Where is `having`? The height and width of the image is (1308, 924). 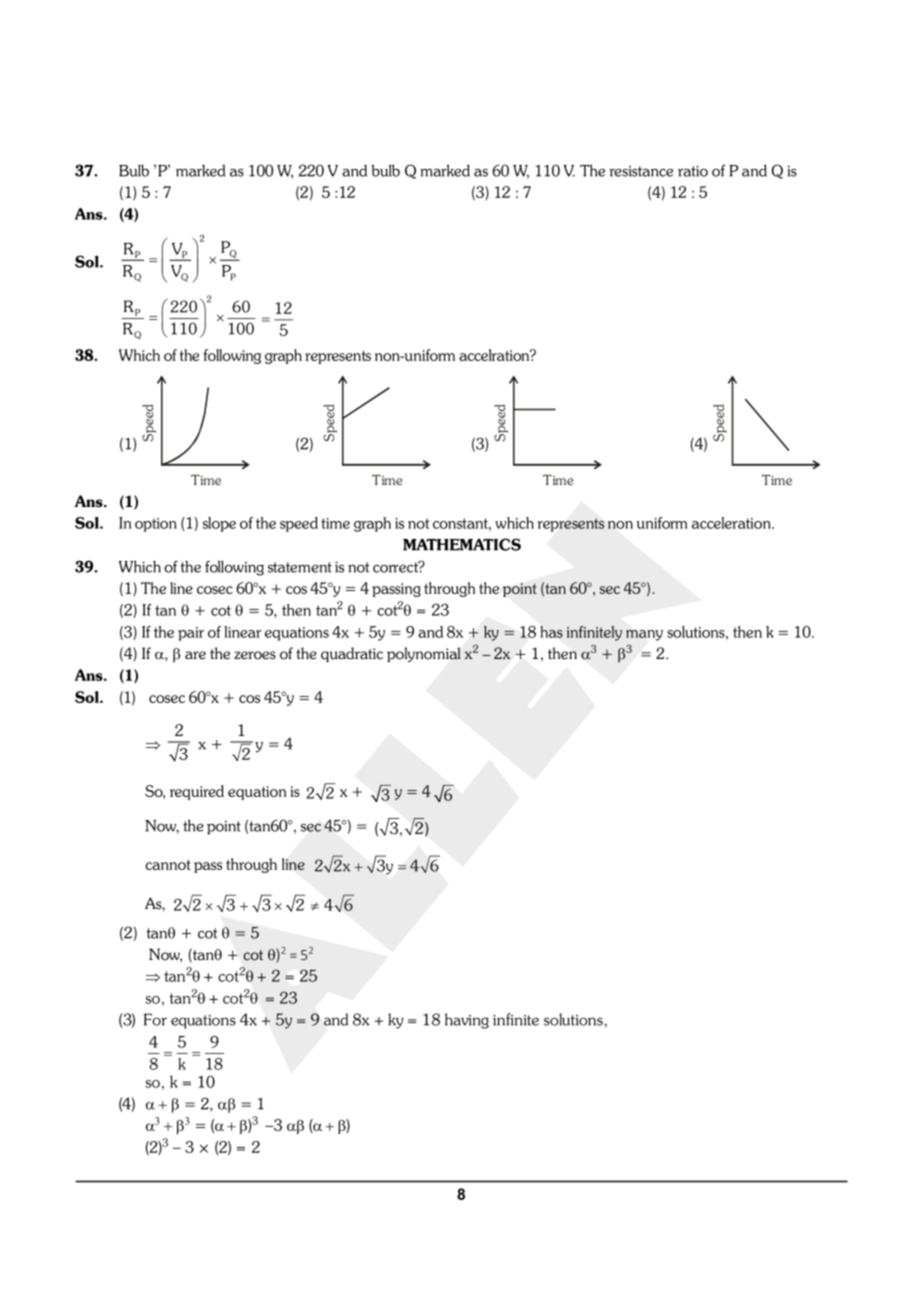
having is located at coordinates (467, 1021).
